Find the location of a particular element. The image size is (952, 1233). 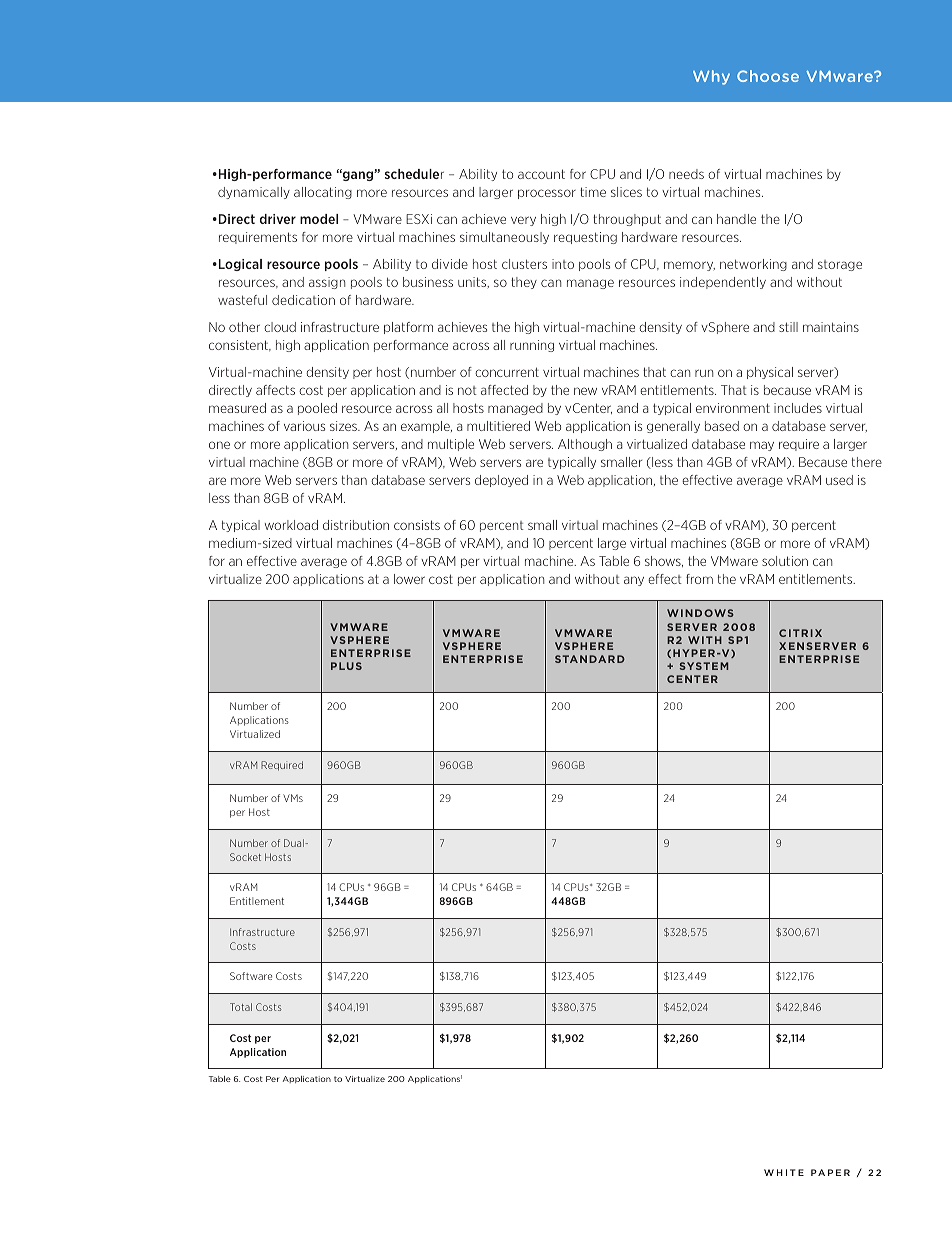

Table is located at coordinates (220, 1079).
